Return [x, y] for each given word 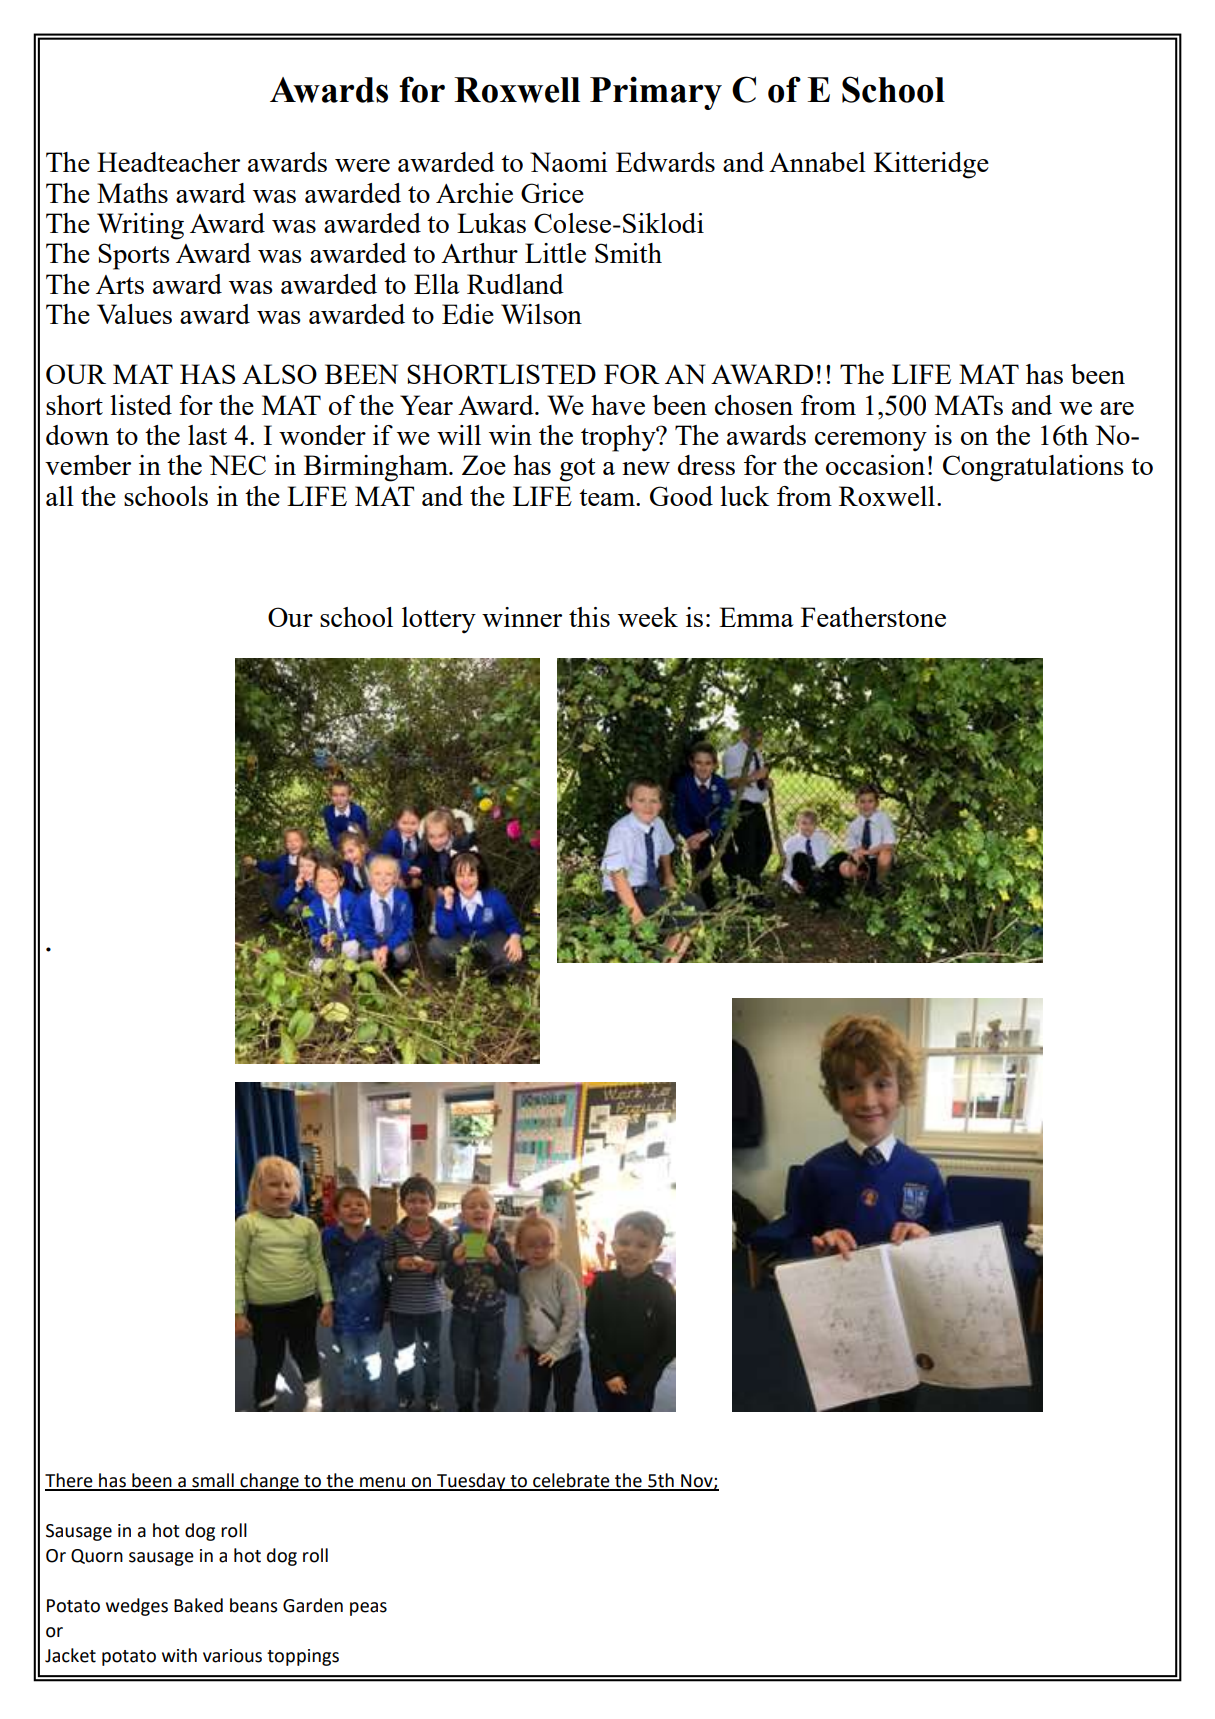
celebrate [571, 1481]
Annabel [817, 162]
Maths [132, 193]
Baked [198, 1605]
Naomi [569, 162]
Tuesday [471, 1482]
